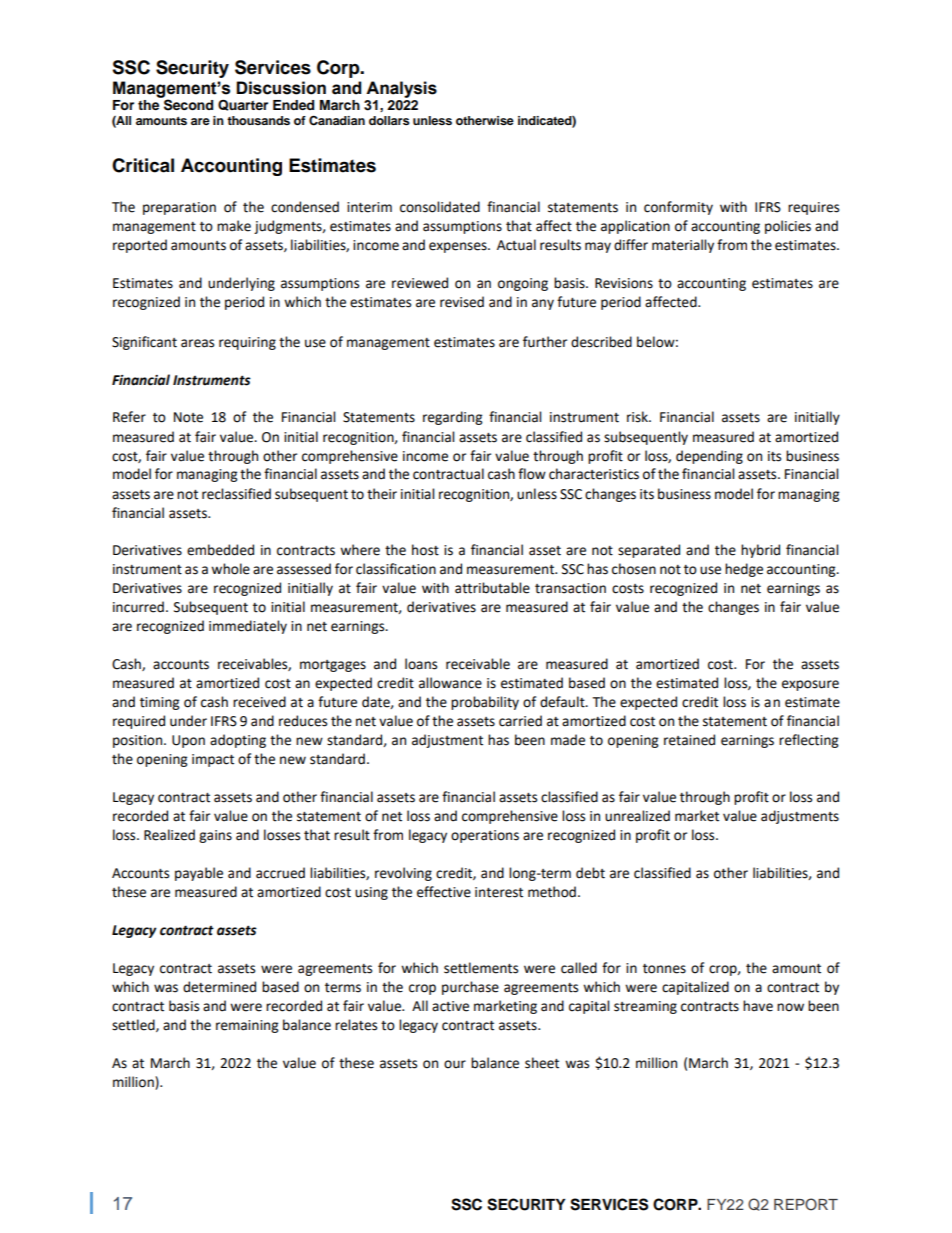 The height and width of the screenshot is (1233, 952). I want to click on Analysis, so click(401, 89).
